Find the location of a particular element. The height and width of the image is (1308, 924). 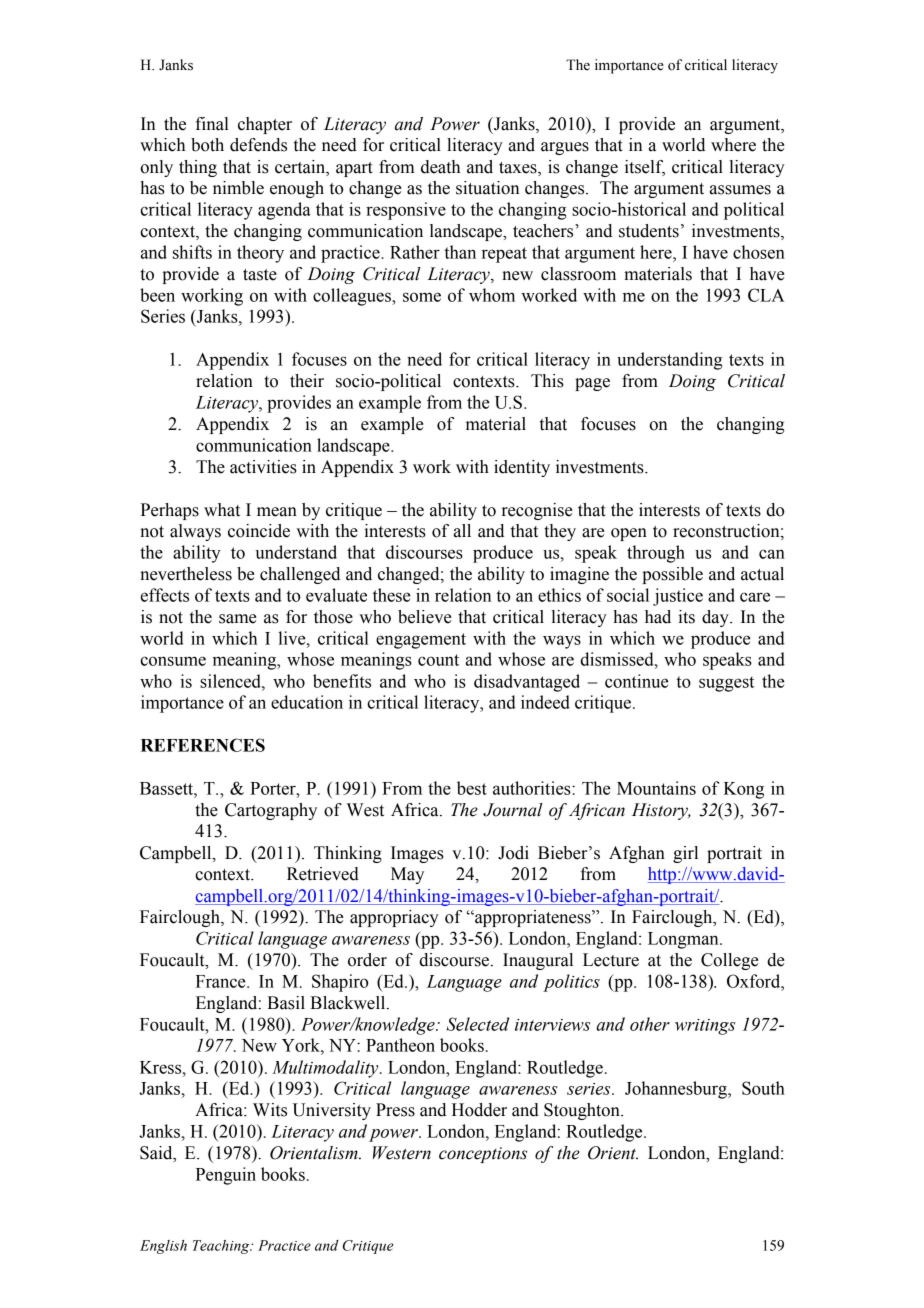

same is located at coordinates (237, 619).
